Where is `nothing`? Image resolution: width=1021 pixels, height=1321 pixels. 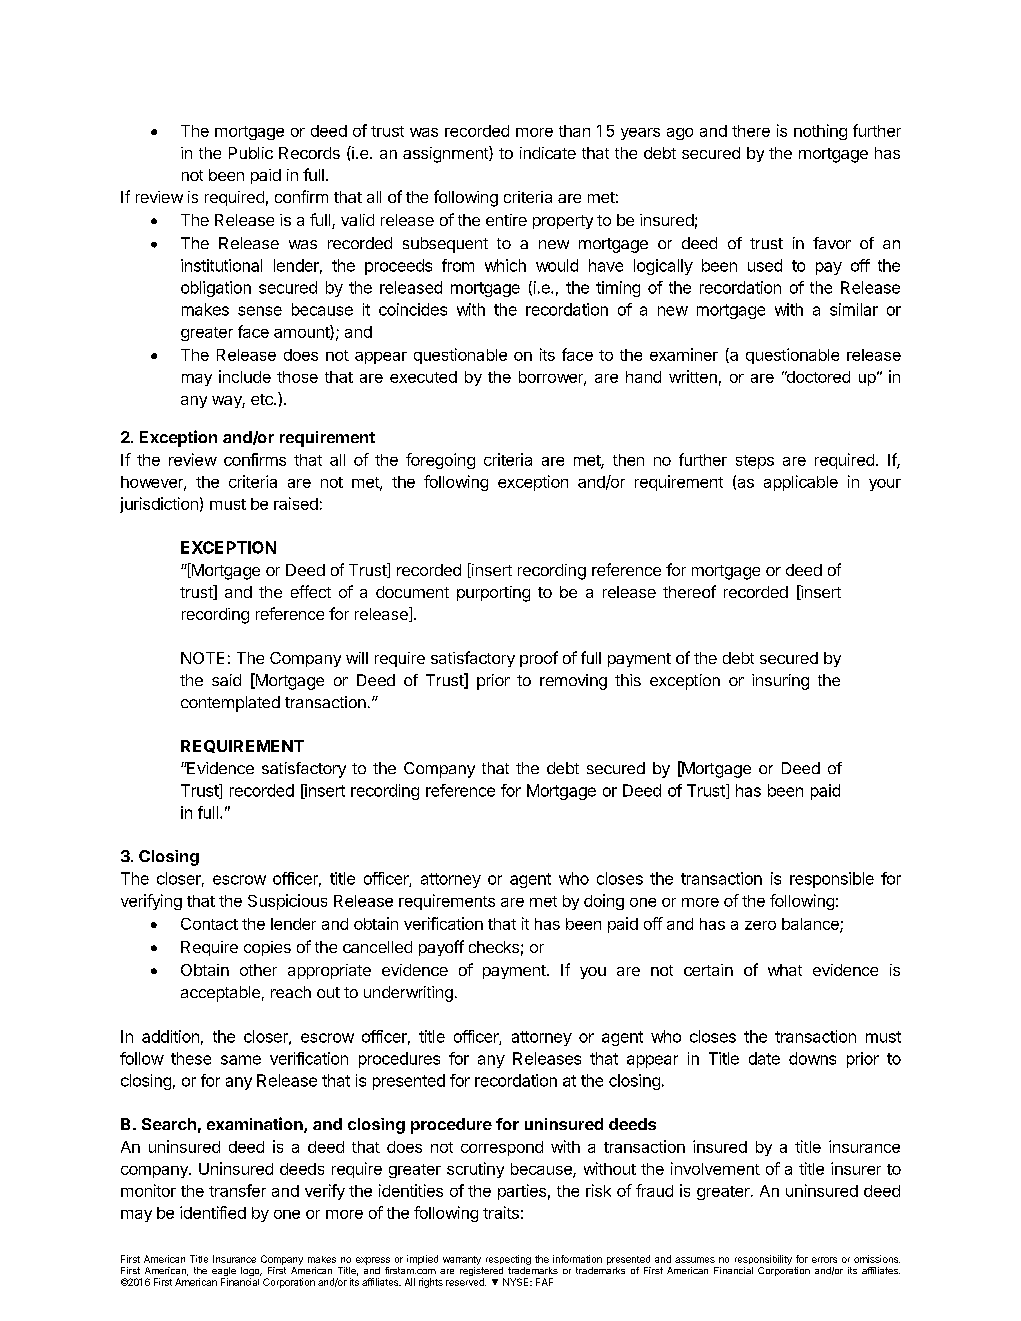 nothing is located at coordinates (820, 132).
